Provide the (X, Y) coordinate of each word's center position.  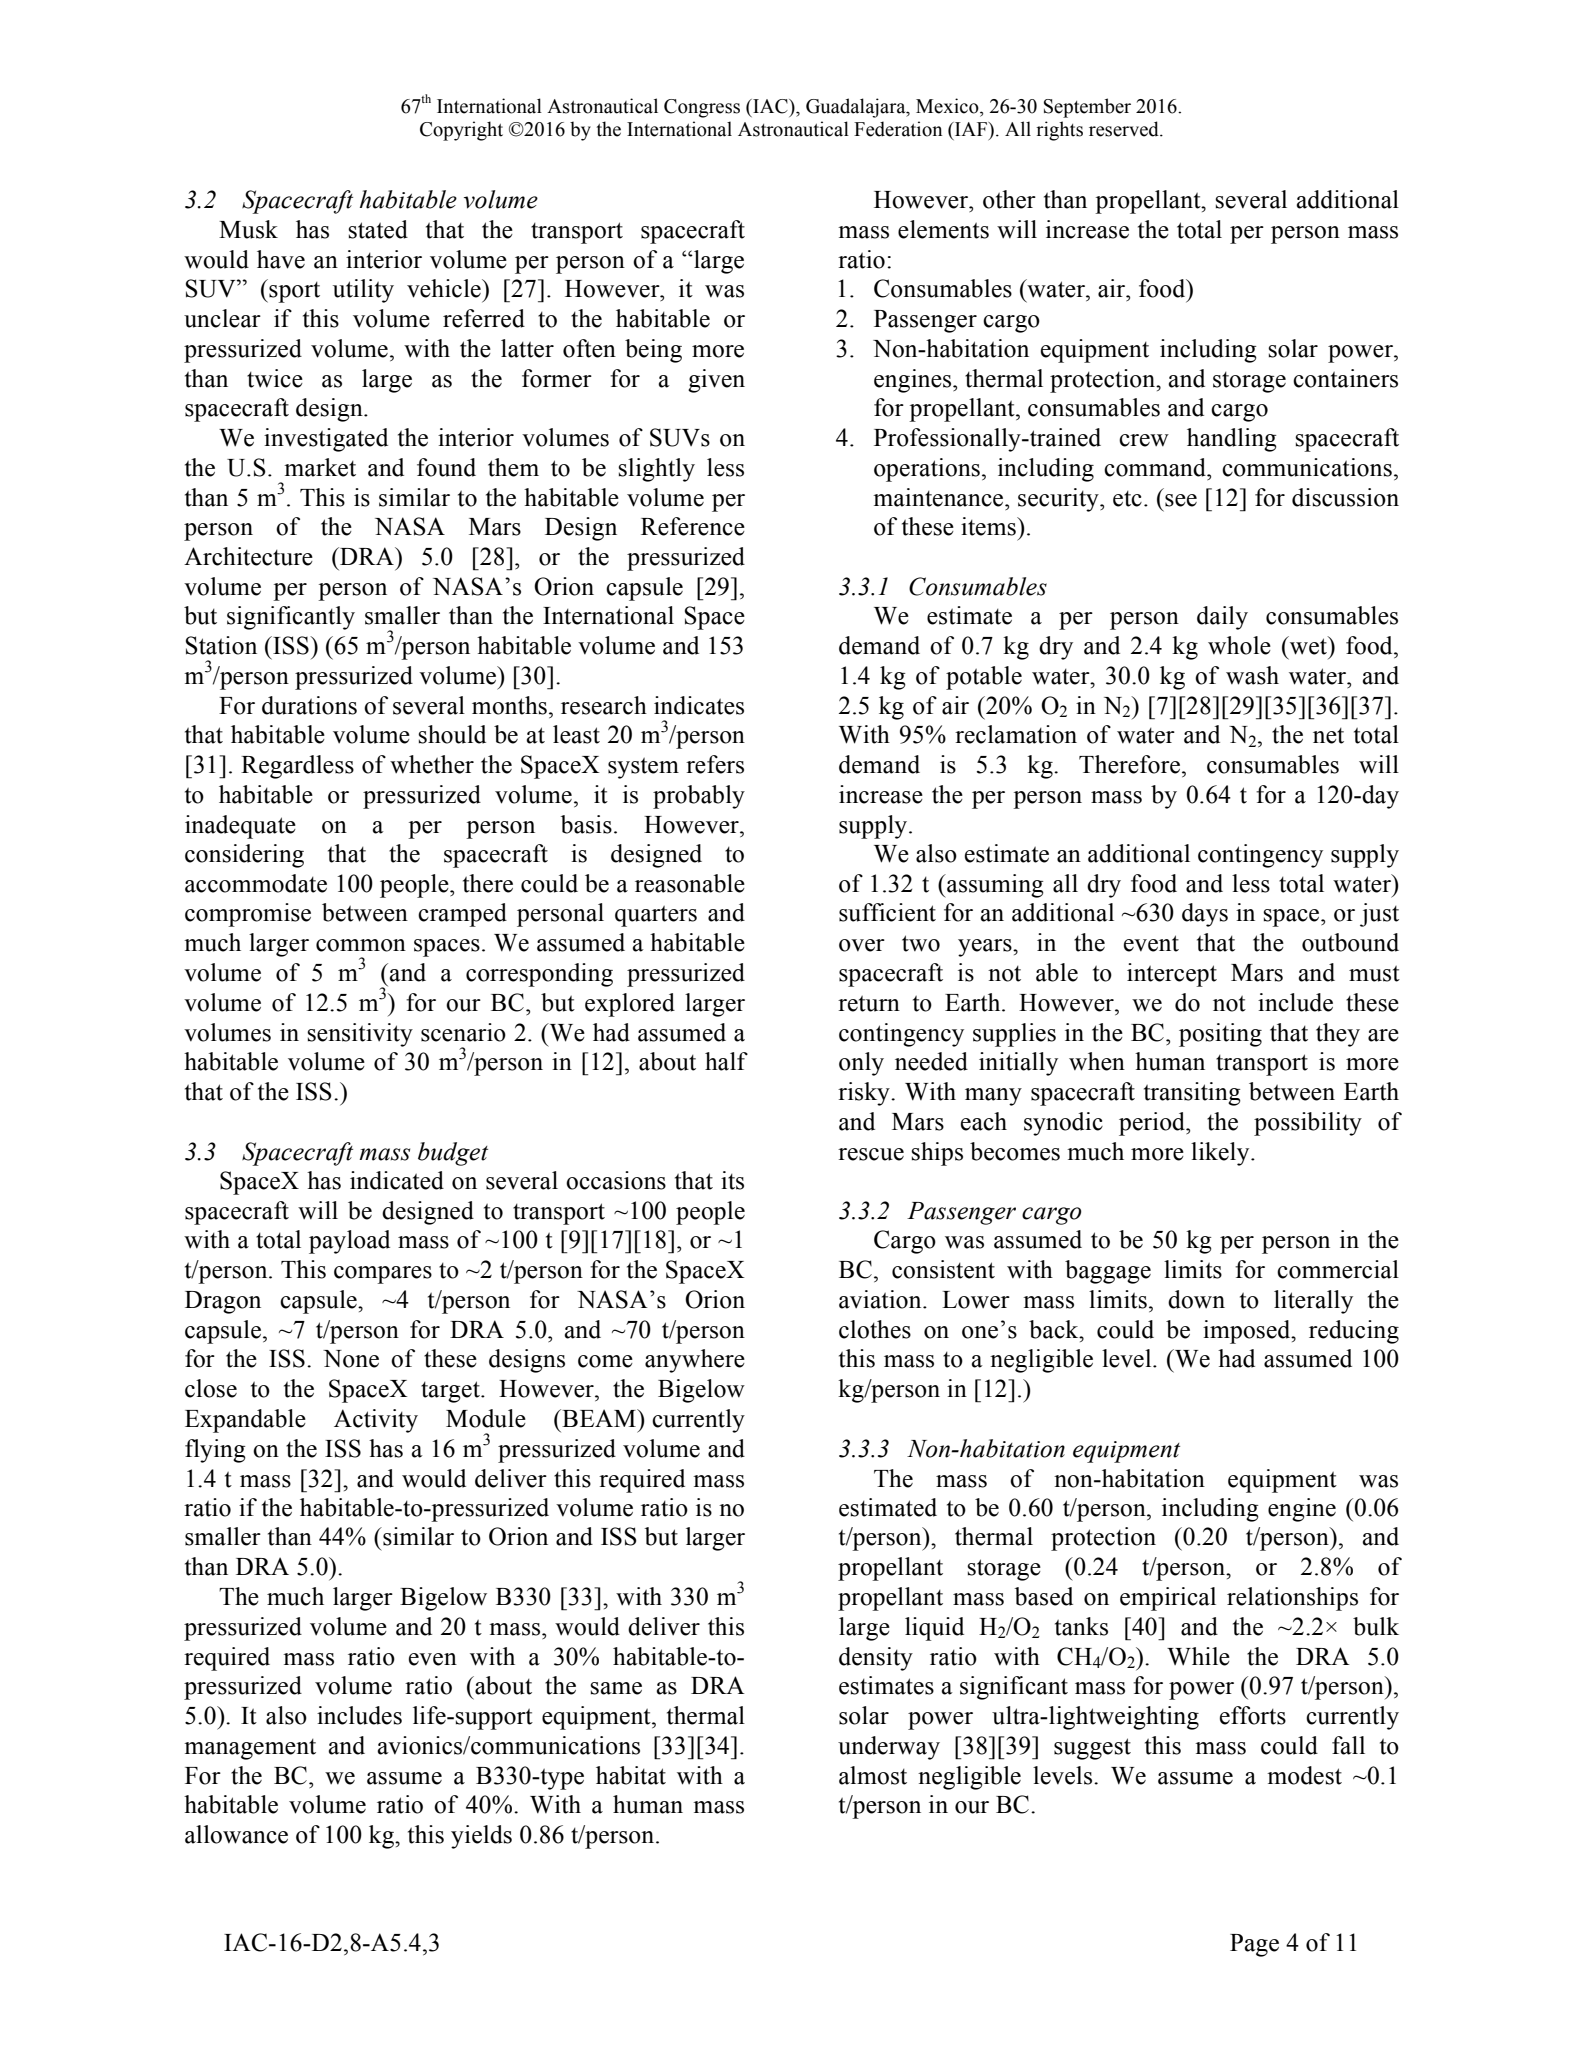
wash (1252, 675)
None (351, 1359)
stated (378, 229)
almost (873, 1775)
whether (432, 764)
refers (715, 764)
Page (1254, 1945)
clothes (875, 1329)
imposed (1248, 1332)
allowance (236, 1834)
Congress (702, 108)
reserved (1125, 129)
